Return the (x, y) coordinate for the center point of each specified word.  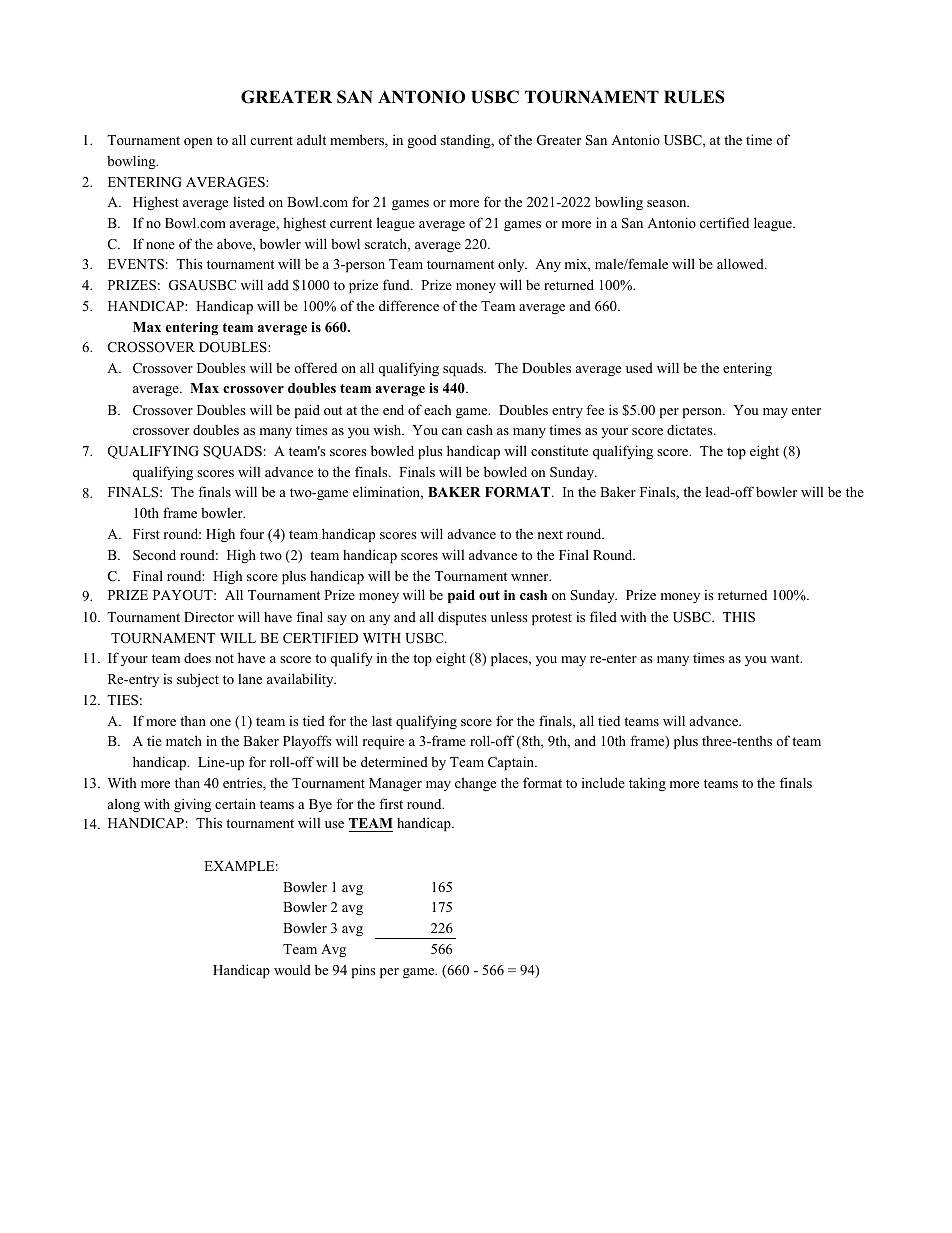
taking (647, 784)
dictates (691, 429)
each (437, 409)
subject (198, 680)
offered (315, 367)
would (292, 969)
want (786, 658)
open (198, 143)
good (422, 141)
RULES (694, 97)
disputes (462, 618)
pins (364, 971)
